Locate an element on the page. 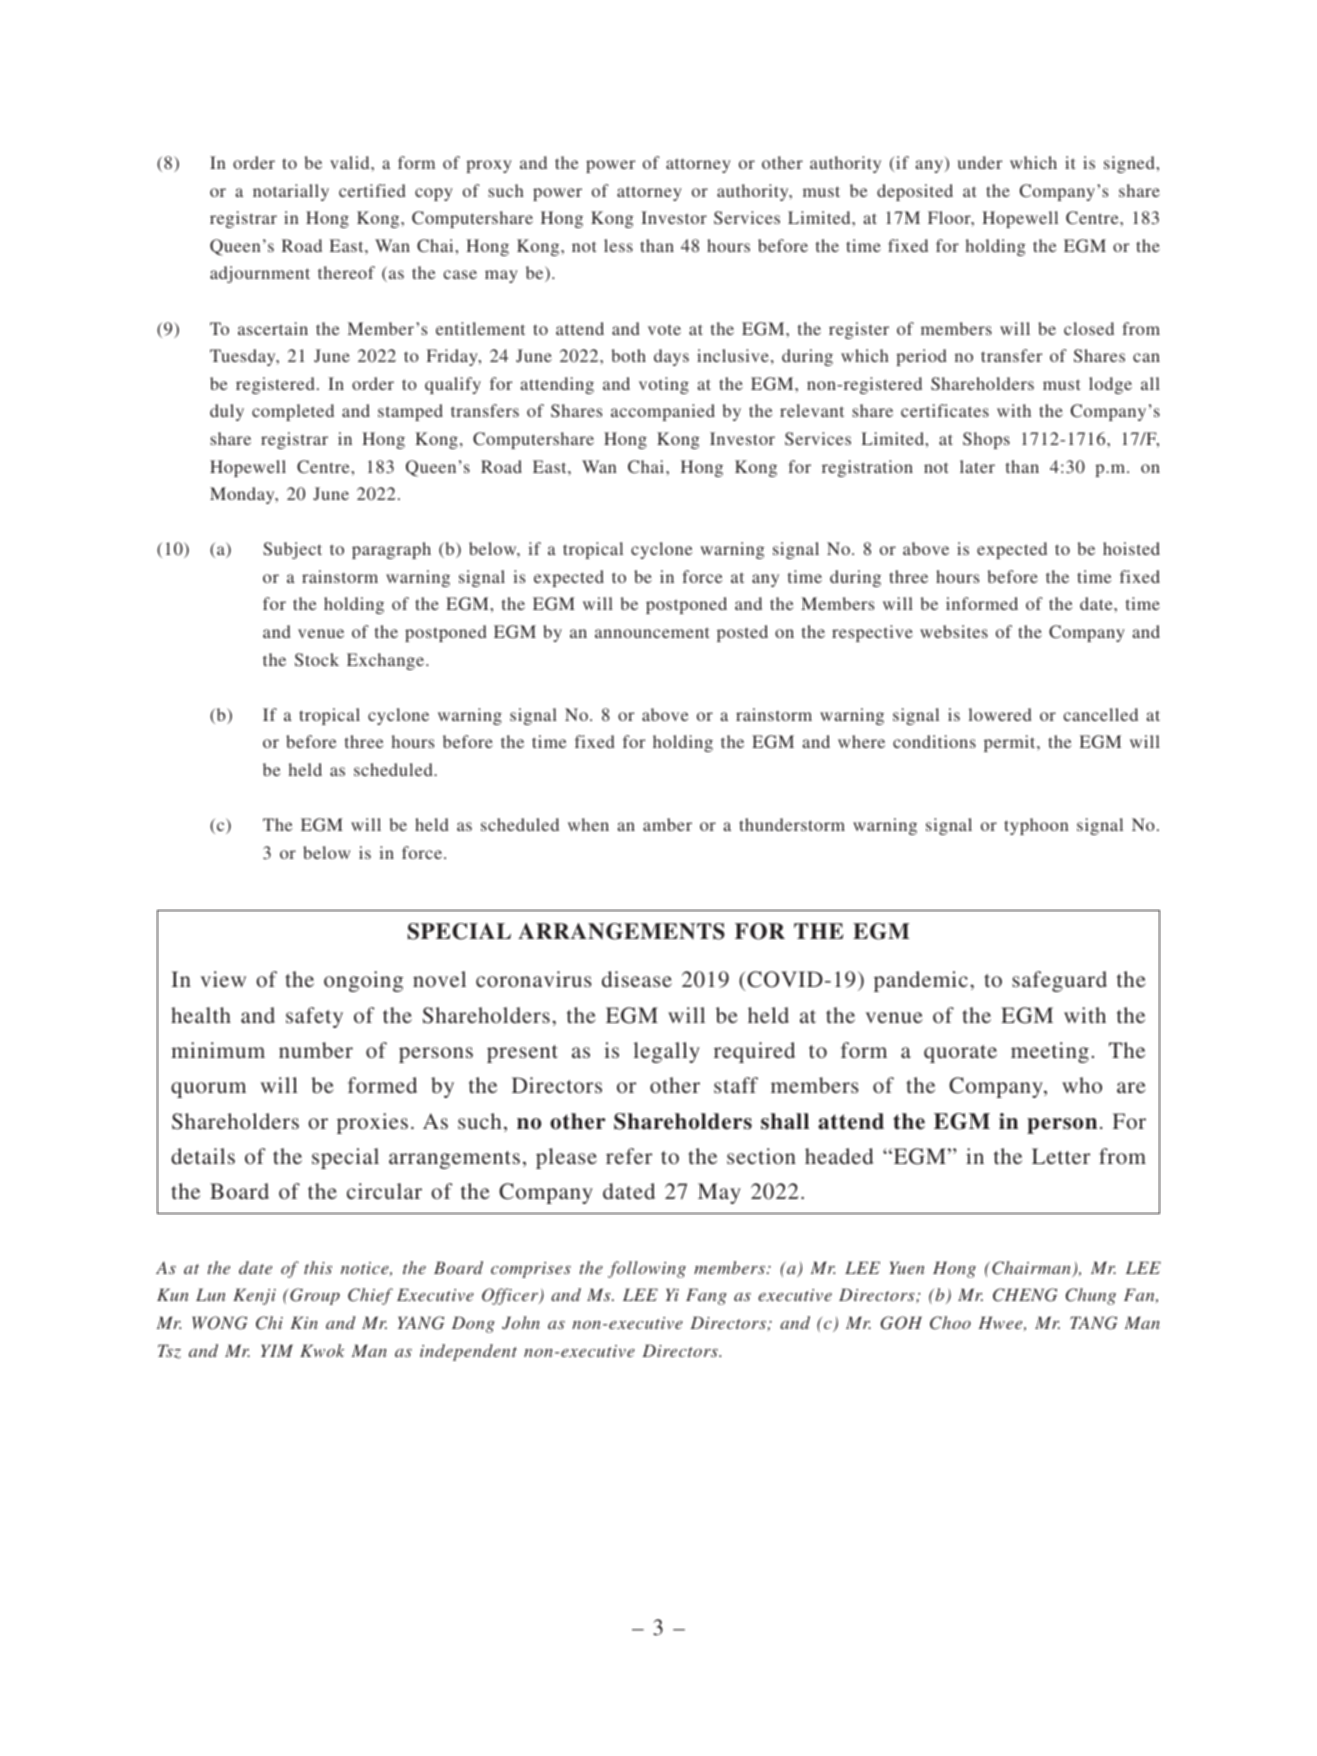 The width and height of the page is (1317, 1756). less is located at coordinates (618, 245).
